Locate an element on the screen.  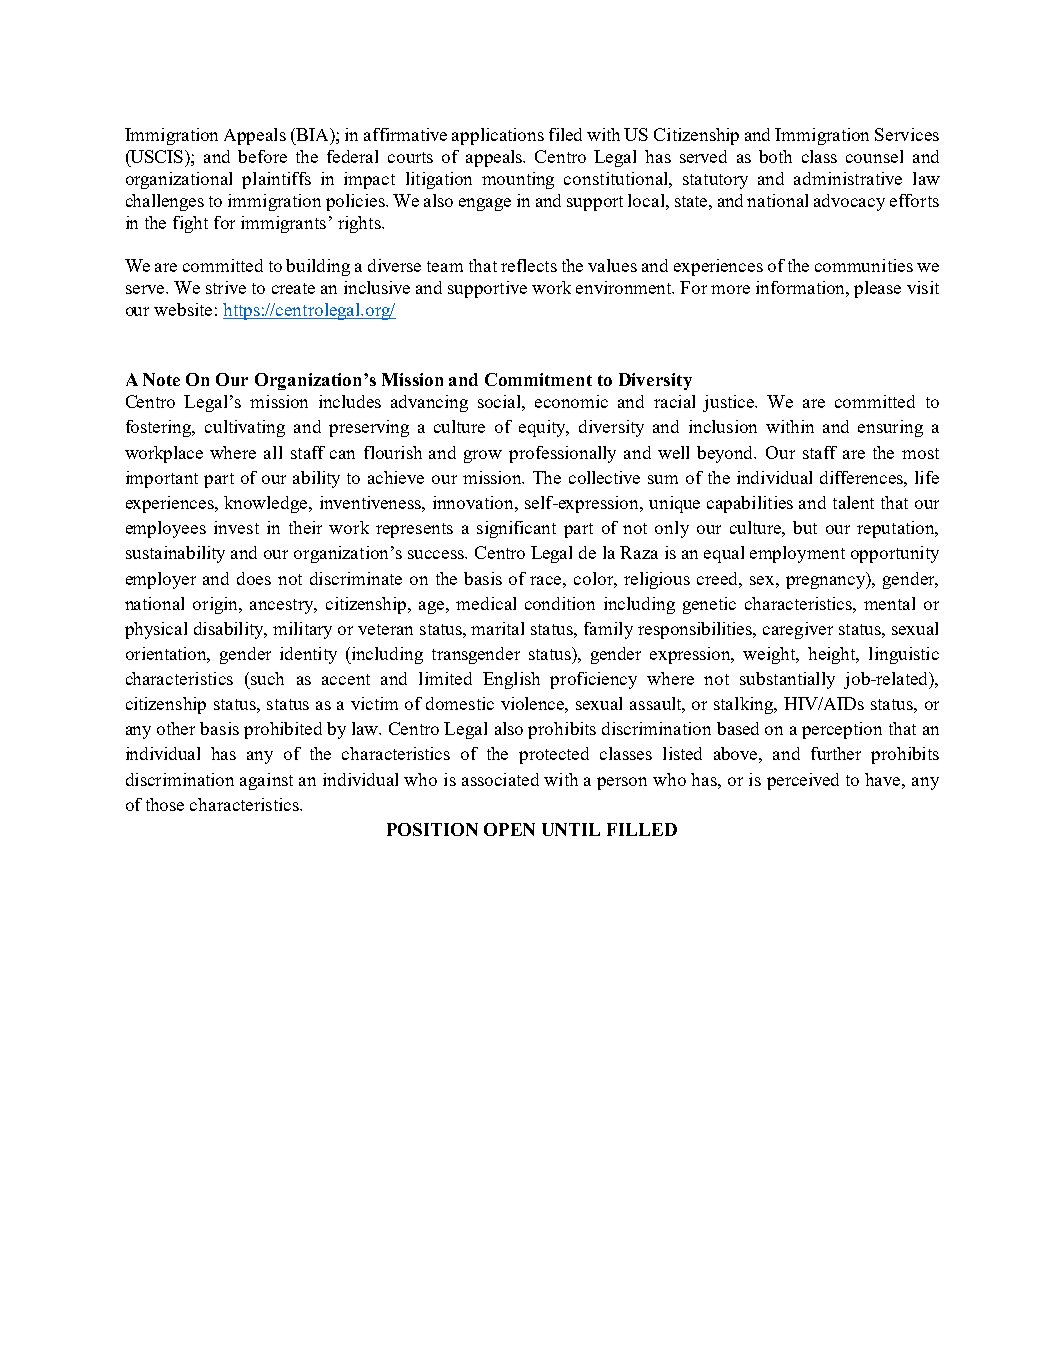
filed is located at coordinates (565, 134).
